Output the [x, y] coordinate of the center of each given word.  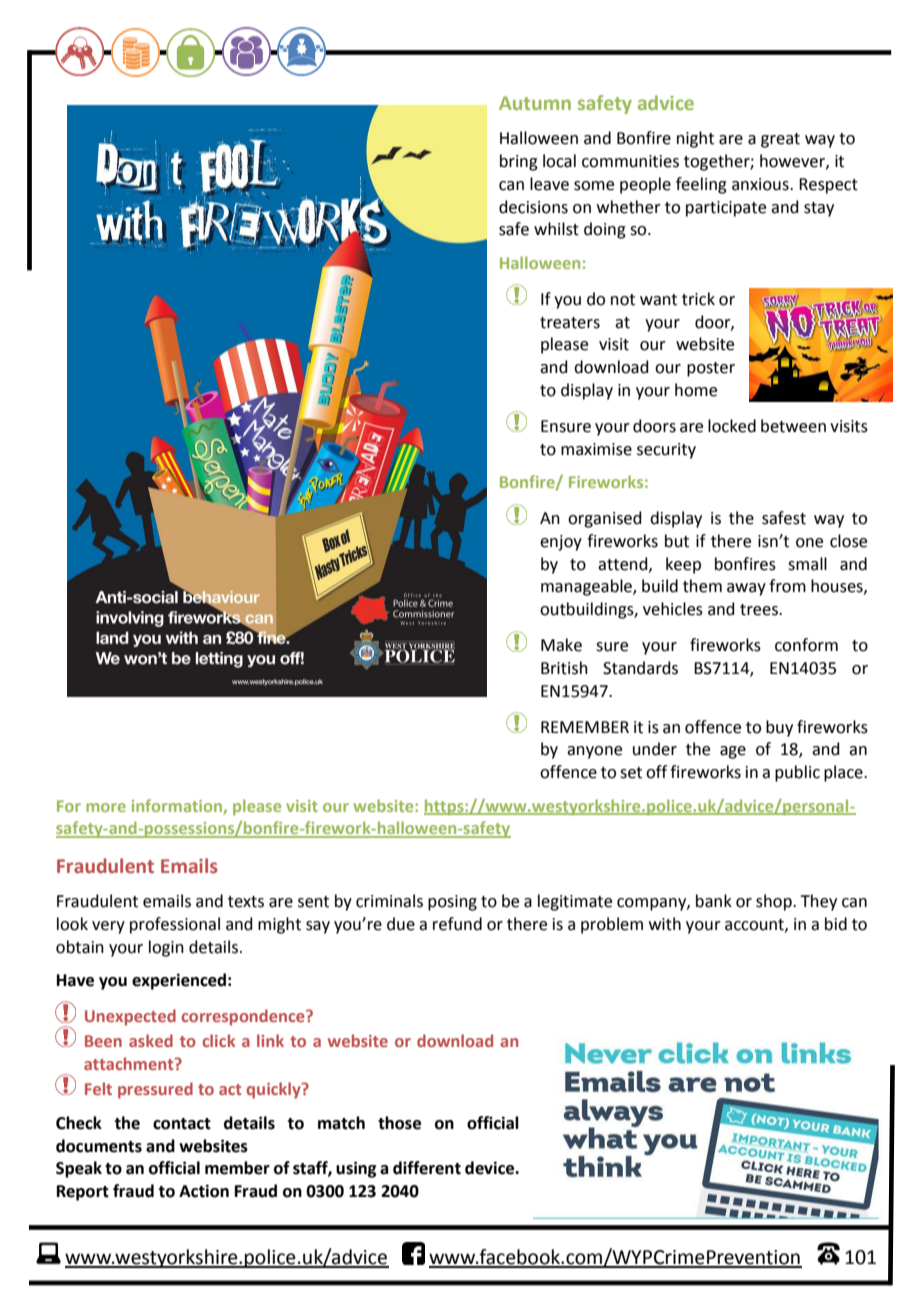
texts [246, 902]
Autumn [535, 103]
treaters [570, 323]
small [807, 564]
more [106, 807]
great [780, 140]
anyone [594, 752]
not [623, 300]
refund [457, 924]
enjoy [561, 543]
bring [519, 162]
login [166, 948]
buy [779, 728]
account [755, 925]
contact [182, 1124]
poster [711, 369]
